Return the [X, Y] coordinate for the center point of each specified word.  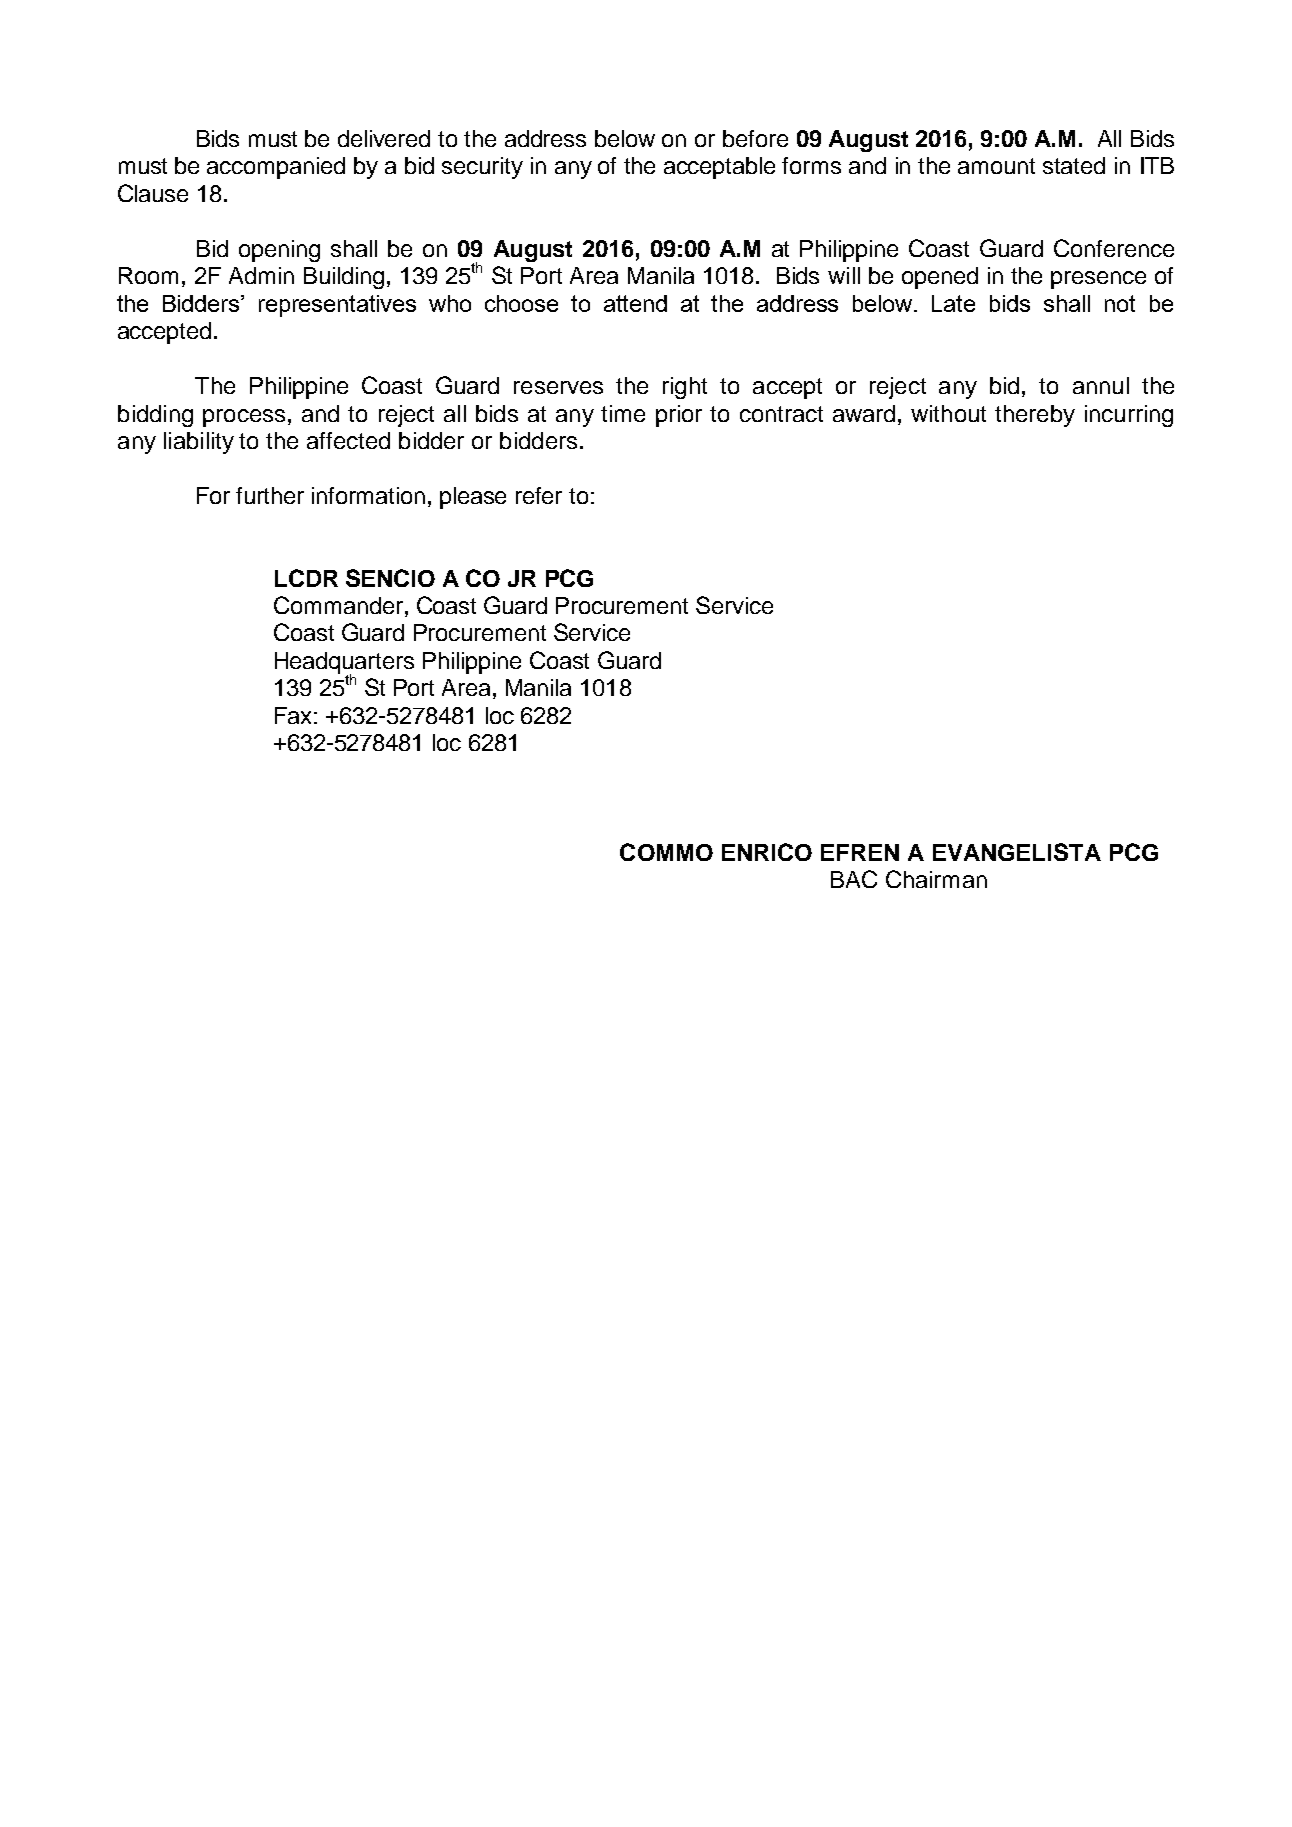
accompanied [276, 168]
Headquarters [344, 664]
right [685, 388]
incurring [1129, 416]
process [244, 418]
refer [539, 495]
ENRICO [767, 852]
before [755, 138]
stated [1074, 165]
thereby [1035, 416]
